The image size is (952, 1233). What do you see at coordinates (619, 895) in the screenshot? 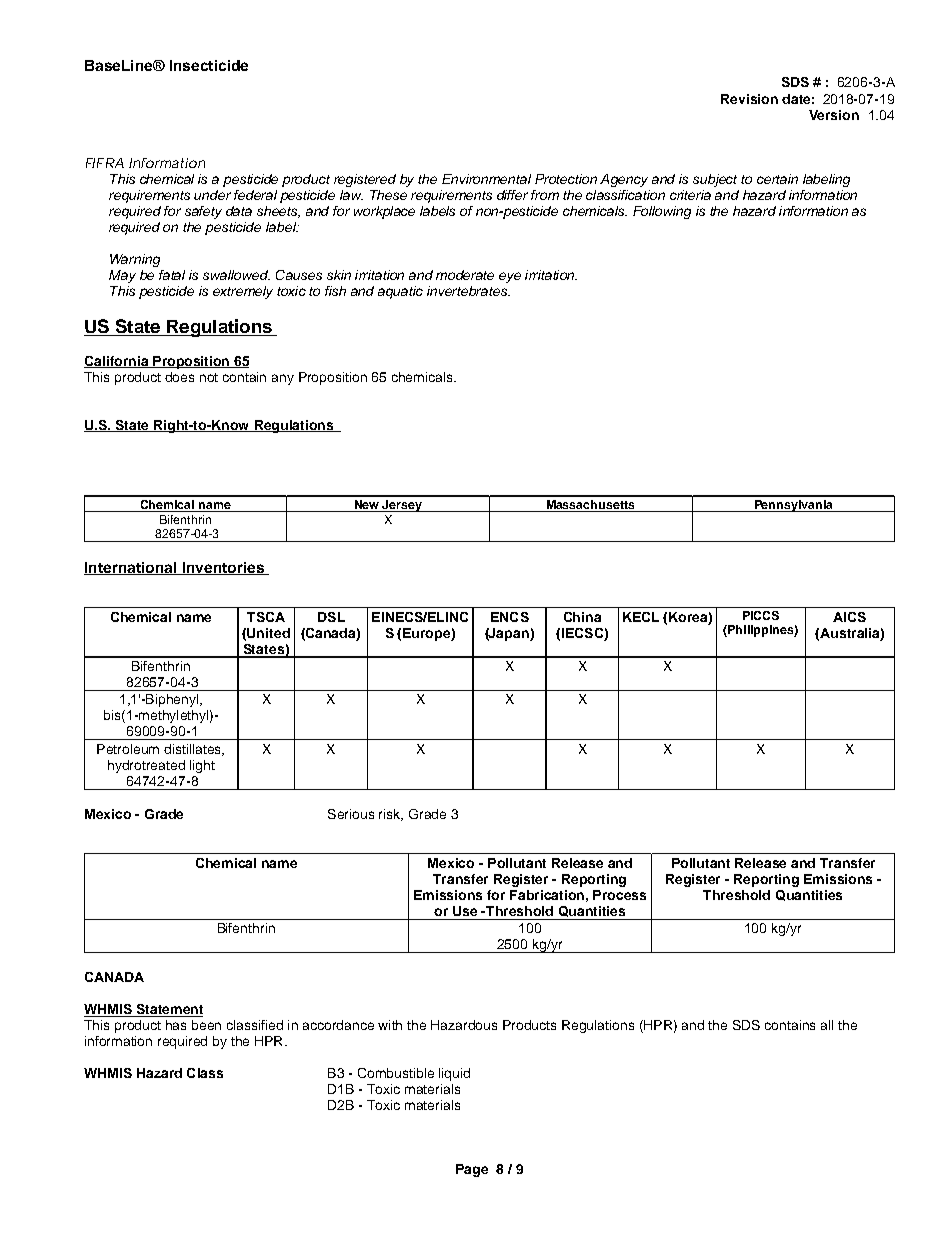
I see `Process` at bounding box center [619, 895].
